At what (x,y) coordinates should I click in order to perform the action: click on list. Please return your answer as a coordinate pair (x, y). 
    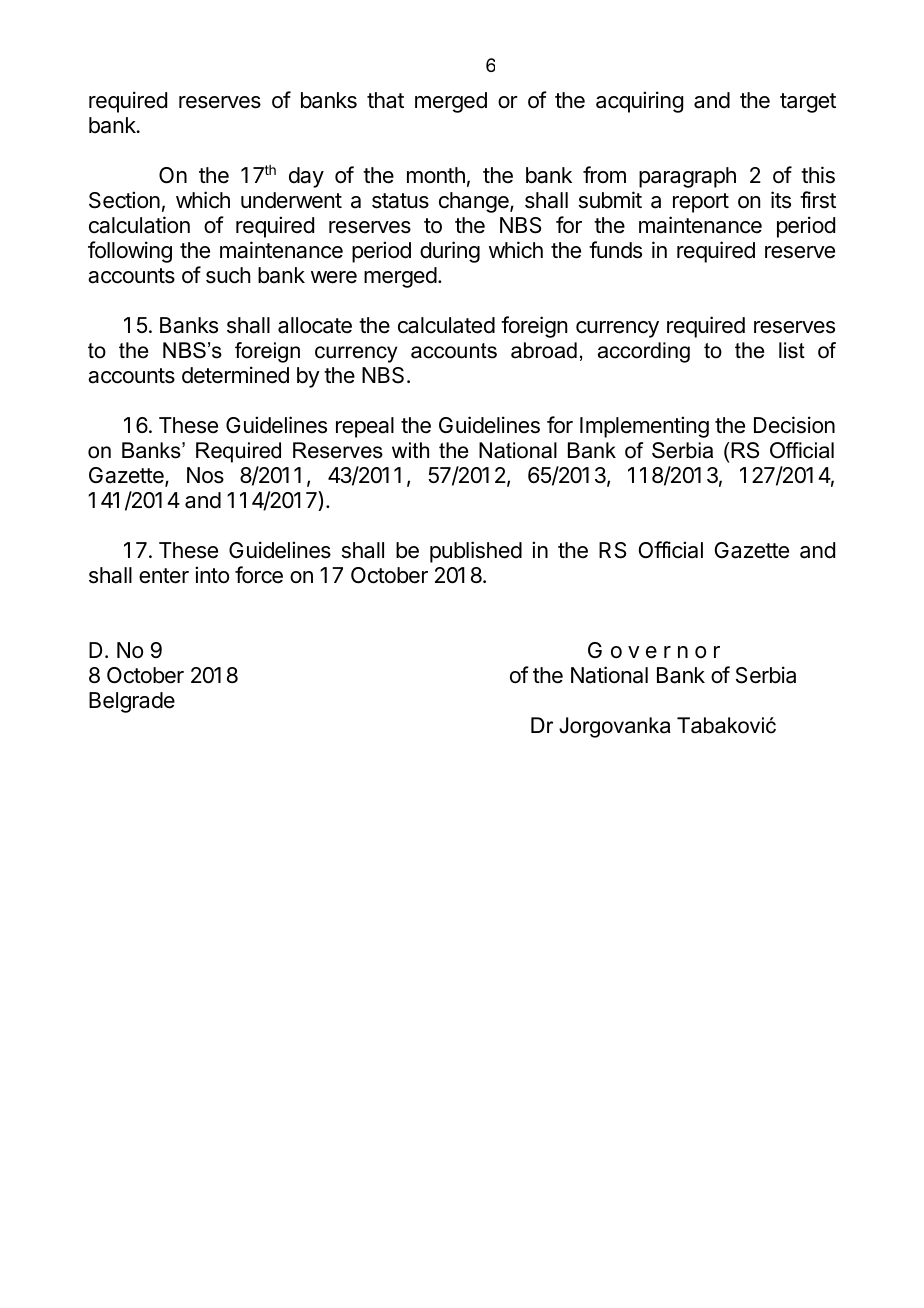
    Looking at the image, I should click on (792, 350).
